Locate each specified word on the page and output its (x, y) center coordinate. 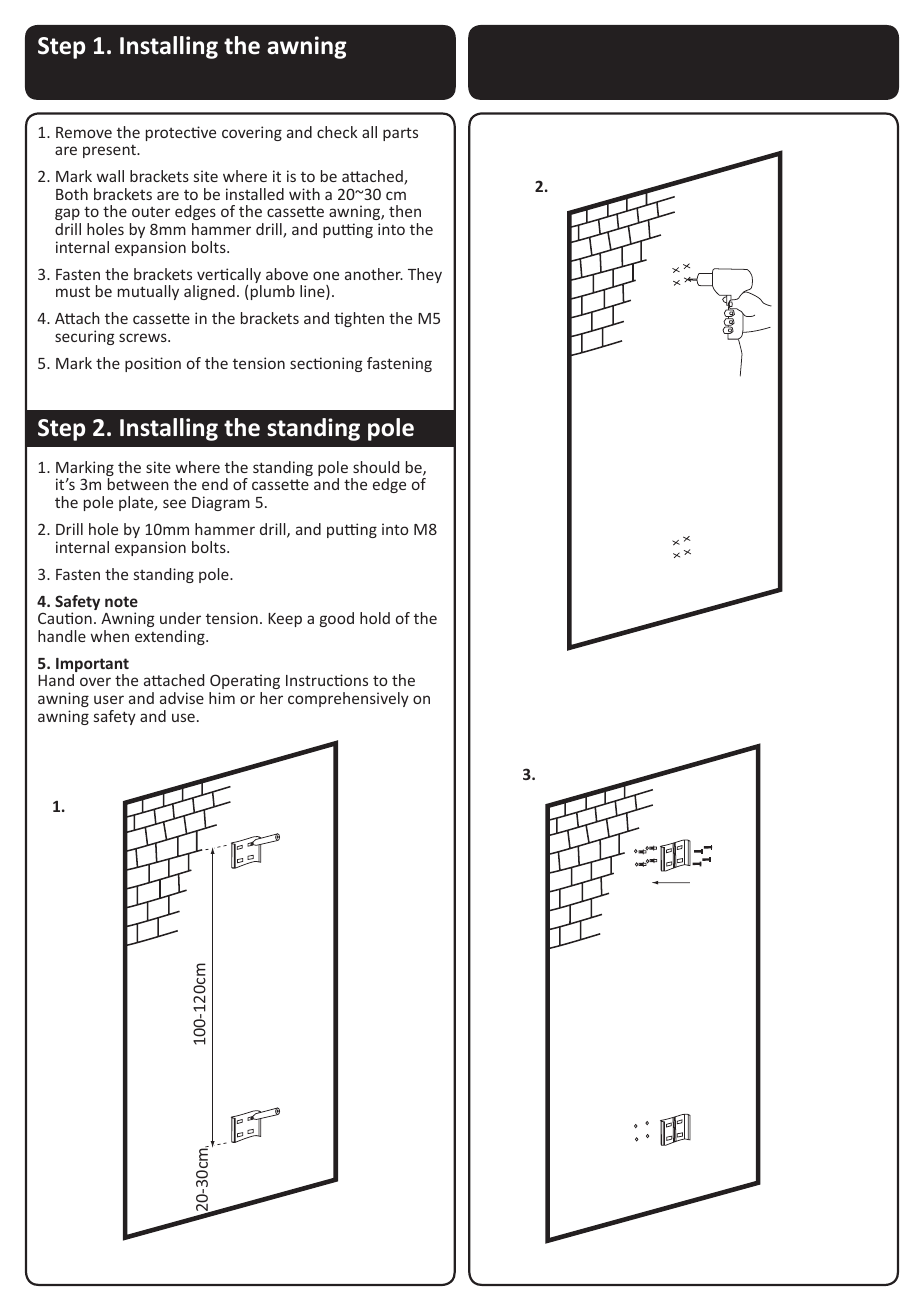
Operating (244, 683)
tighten (359, 319)
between (138, 484)
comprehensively (348, 699)
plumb (273, 292)
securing (84, 337)
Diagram (221, 503)
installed (255, 194)
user (109, 699)
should (376, 467)
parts (400, 134)
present (110, 151)
